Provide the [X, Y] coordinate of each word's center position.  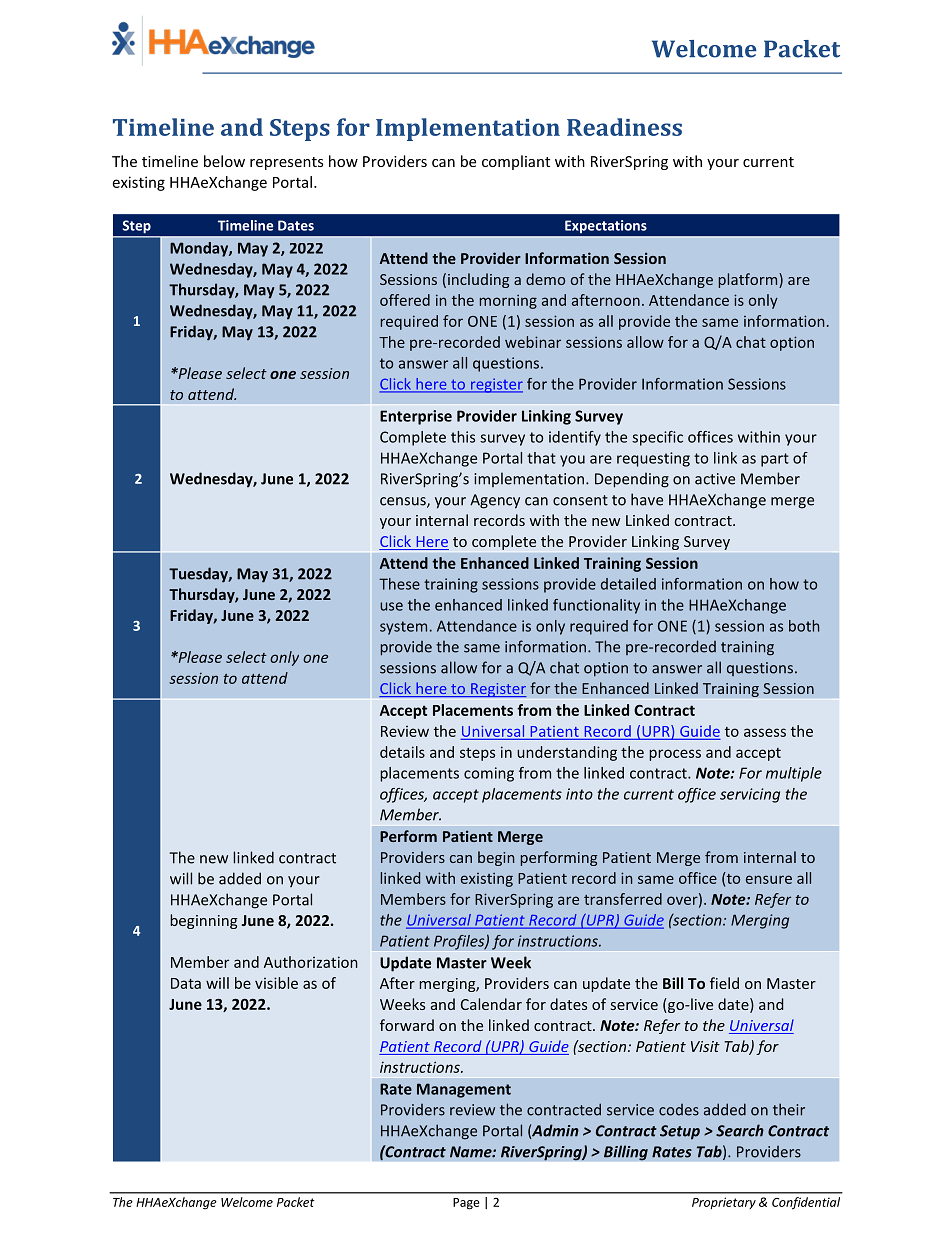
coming [489, 774]
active [715, 479]
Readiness [624, 127]
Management [464, 1090]
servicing [750, 795]
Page [466, 1204]
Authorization [311, 962]
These [399, 584]
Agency [495, 501]
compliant [516, 162]
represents [286, 163]
